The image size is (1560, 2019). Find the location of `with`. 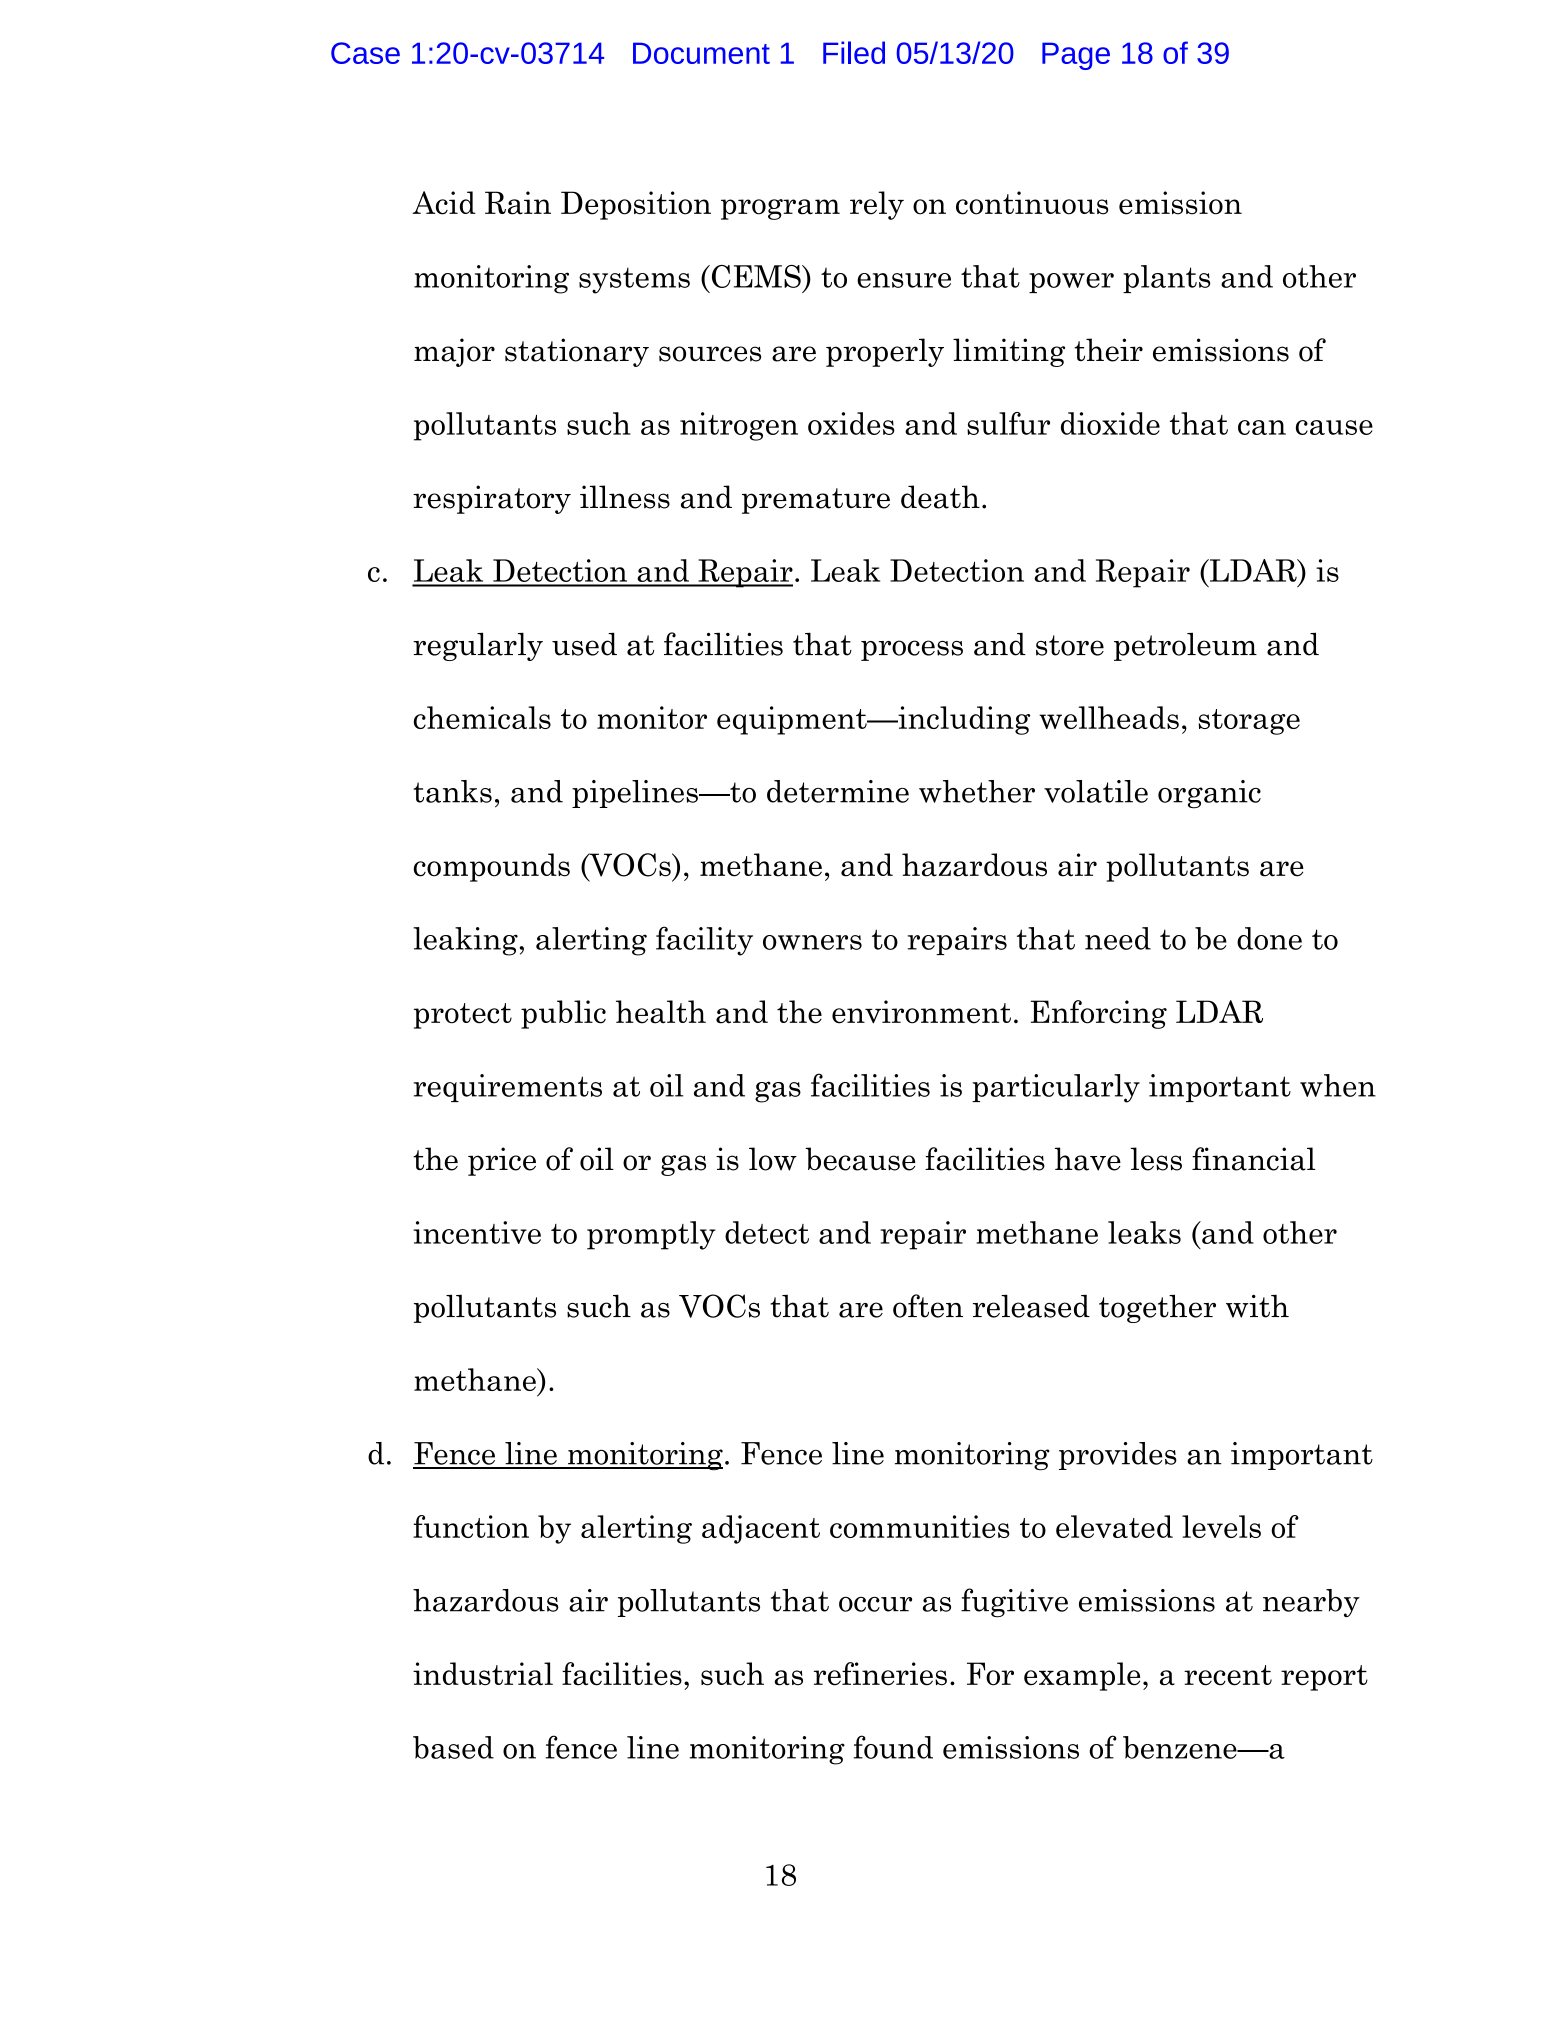

with is located at coordinates (1257, 1306).
